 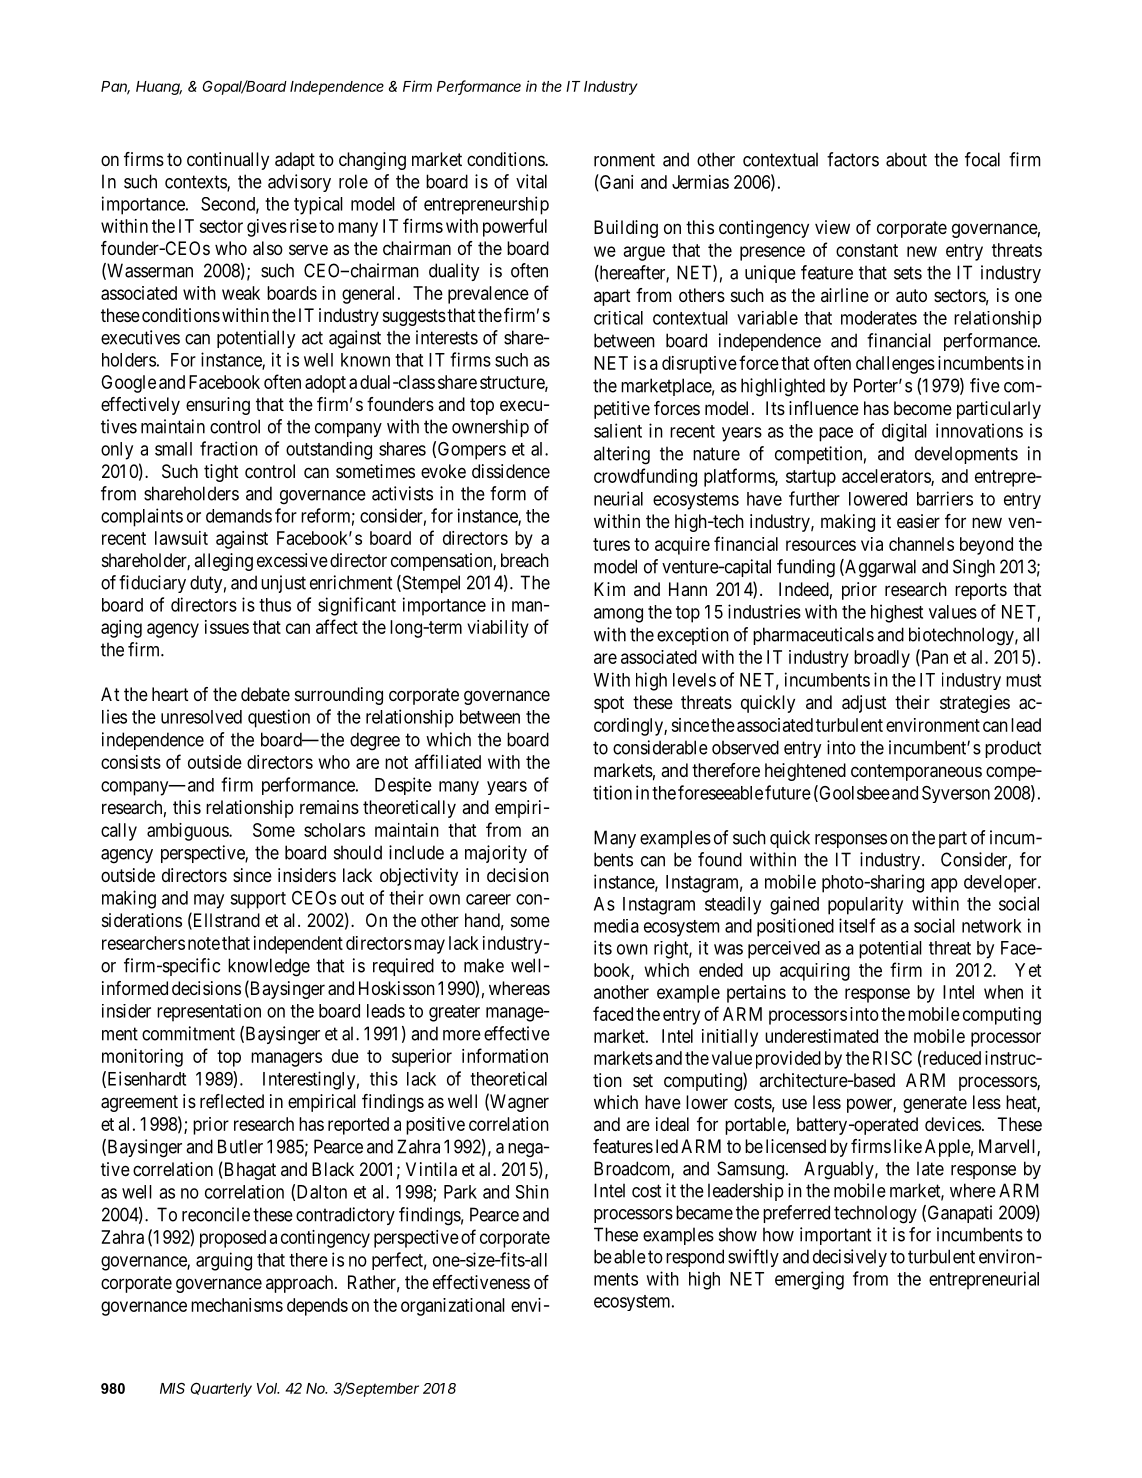 What do you see at coordinates (232, 1101) in the screenshot?
I see `reflected` at bounding box center [232, 1101].
